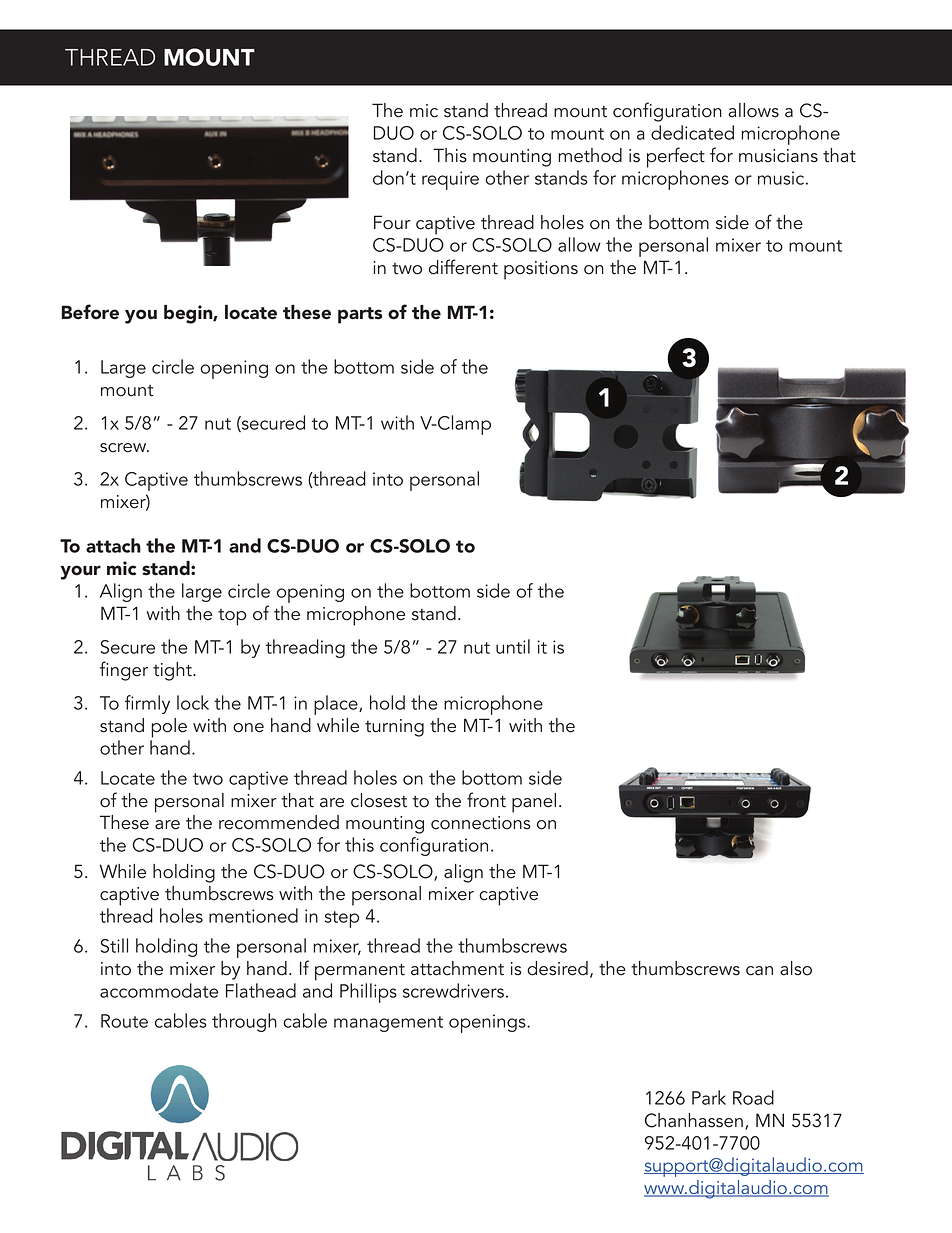  I want to click on different, so click(463, 267).
